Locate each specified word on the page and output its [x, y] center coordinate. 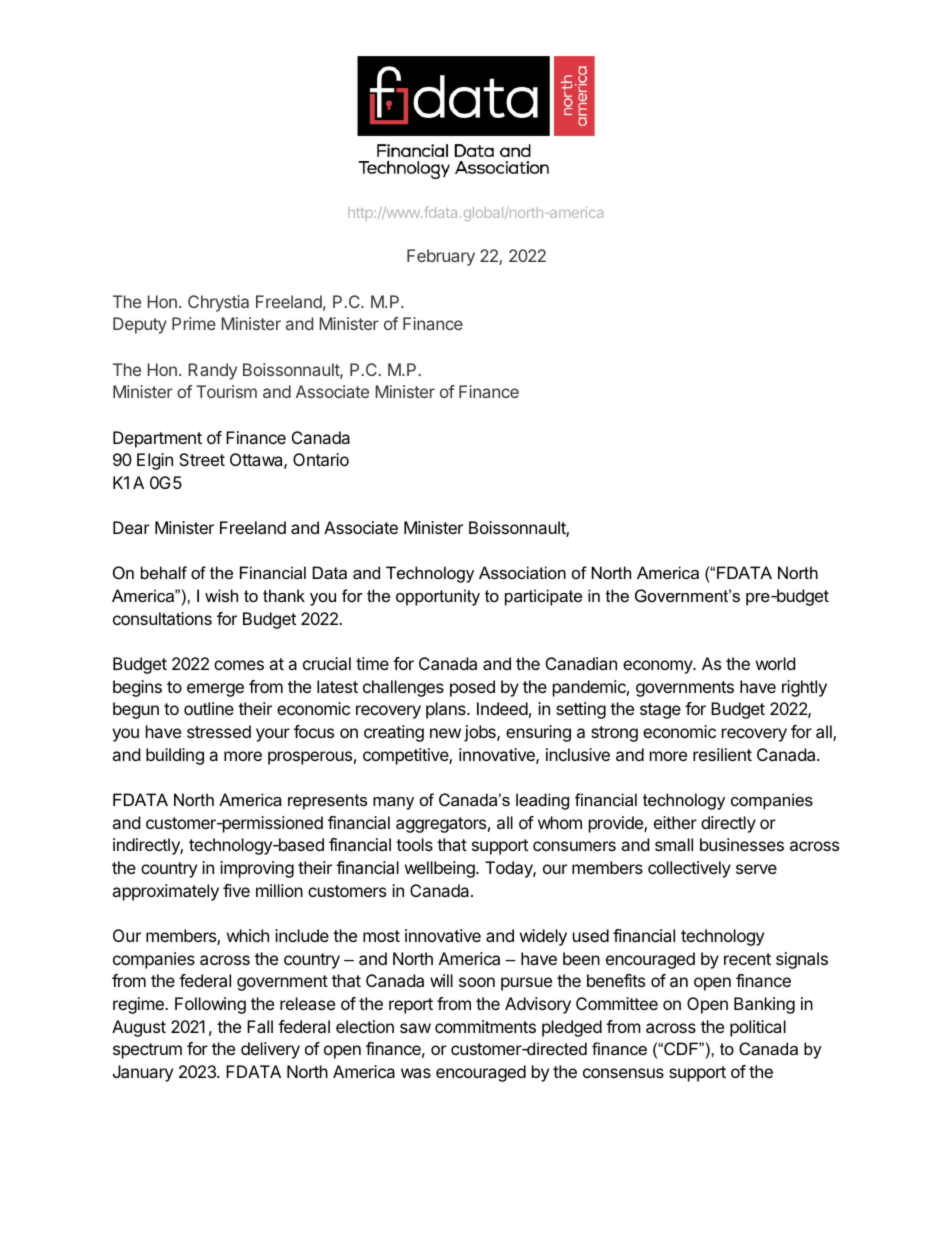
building [175, 756]
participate [543, 597]
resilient [722, 754]
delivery [270, 1050]
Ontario [321, 459]
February [441, 257]
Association [522, 572]
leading [542, 801]
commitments [485, 1026]
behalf [164, 572]
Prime [194, 323]
